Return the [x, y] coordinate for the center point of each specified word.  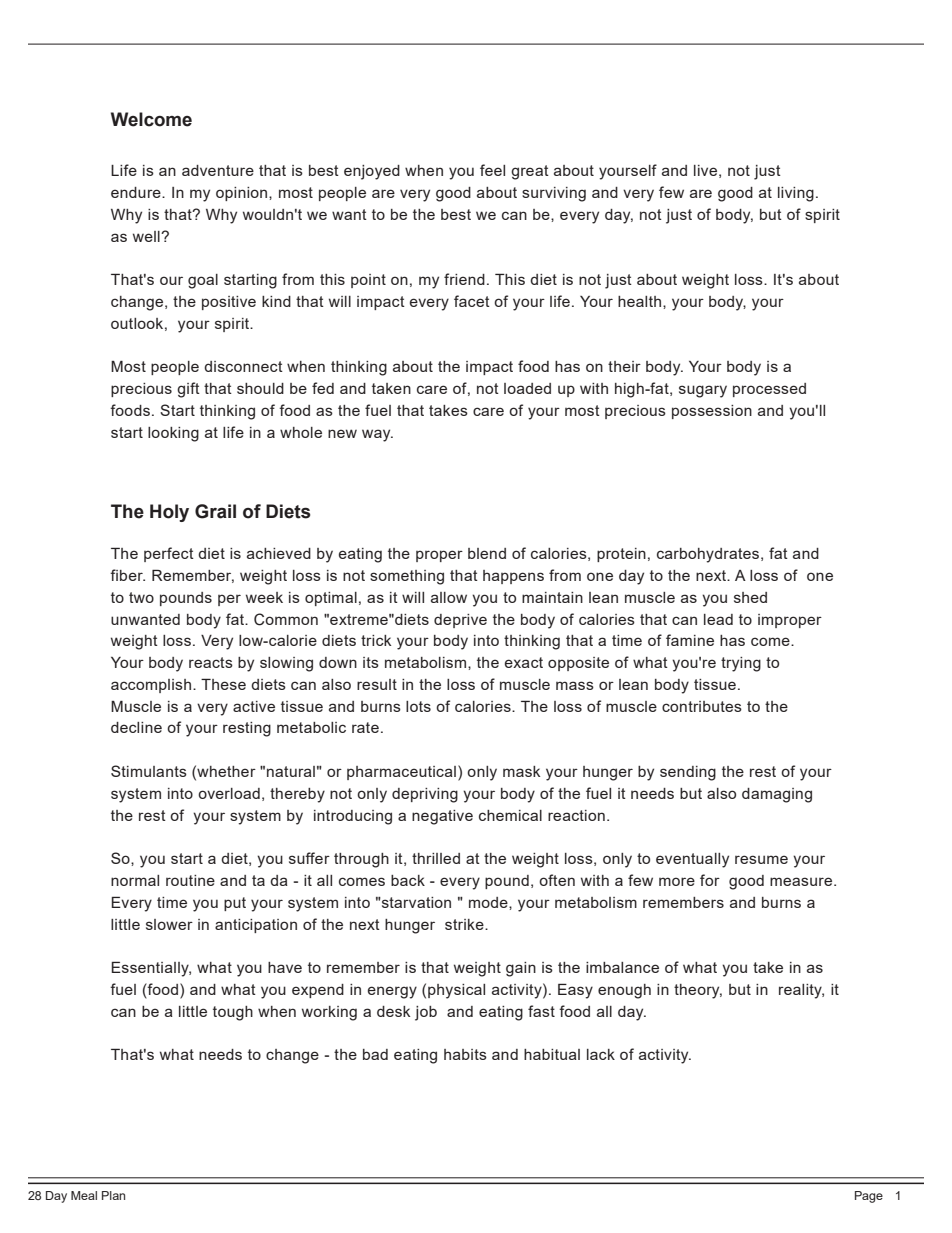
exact [524, 662]
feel [492, 170]
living [796, 194]
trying [741, 664]
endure [137, 192]
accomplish [151, 686]
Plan [113, 1195]
